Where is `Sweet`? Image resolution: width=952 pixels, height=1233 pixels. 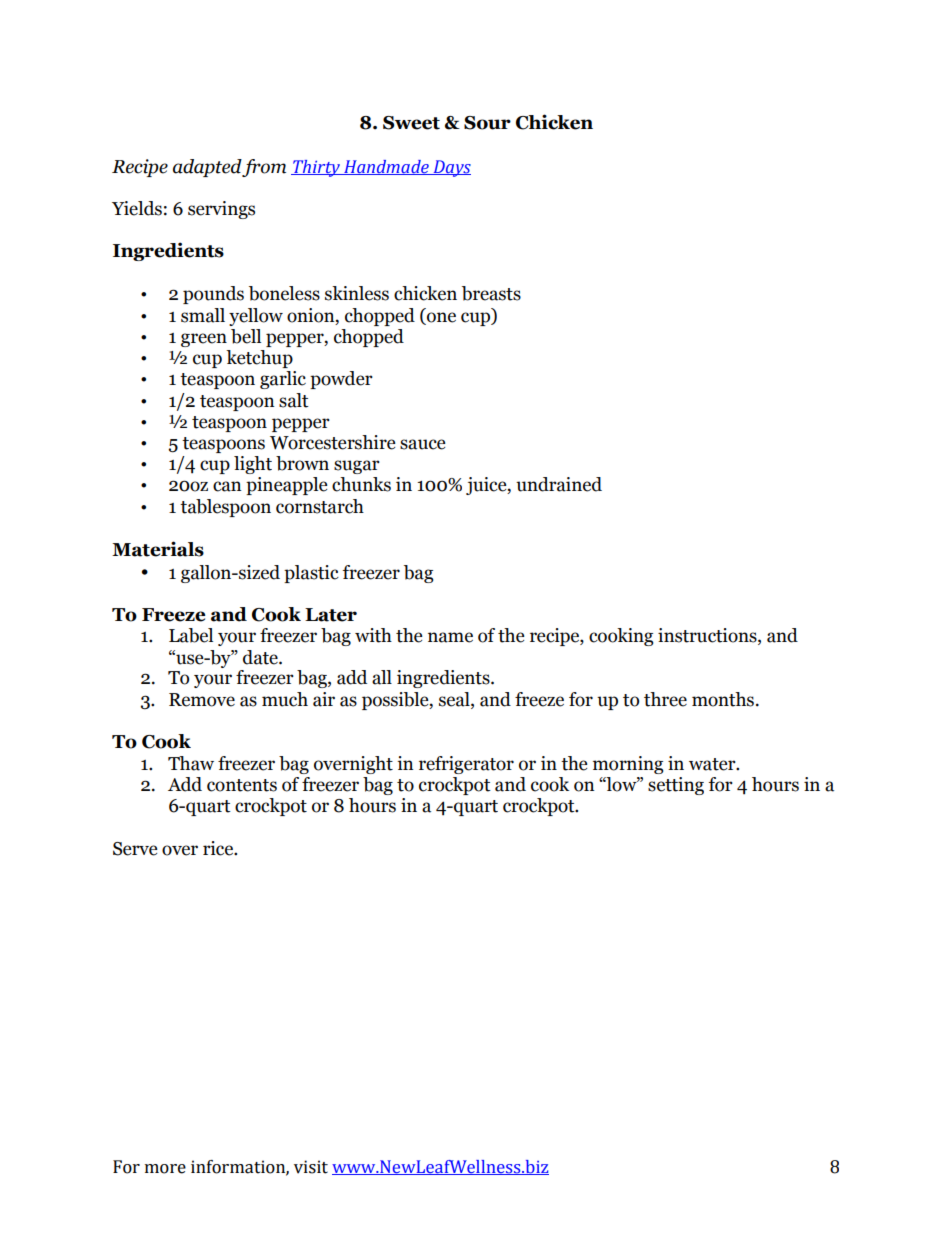
Sweet is located at coordinates (411, 123).
